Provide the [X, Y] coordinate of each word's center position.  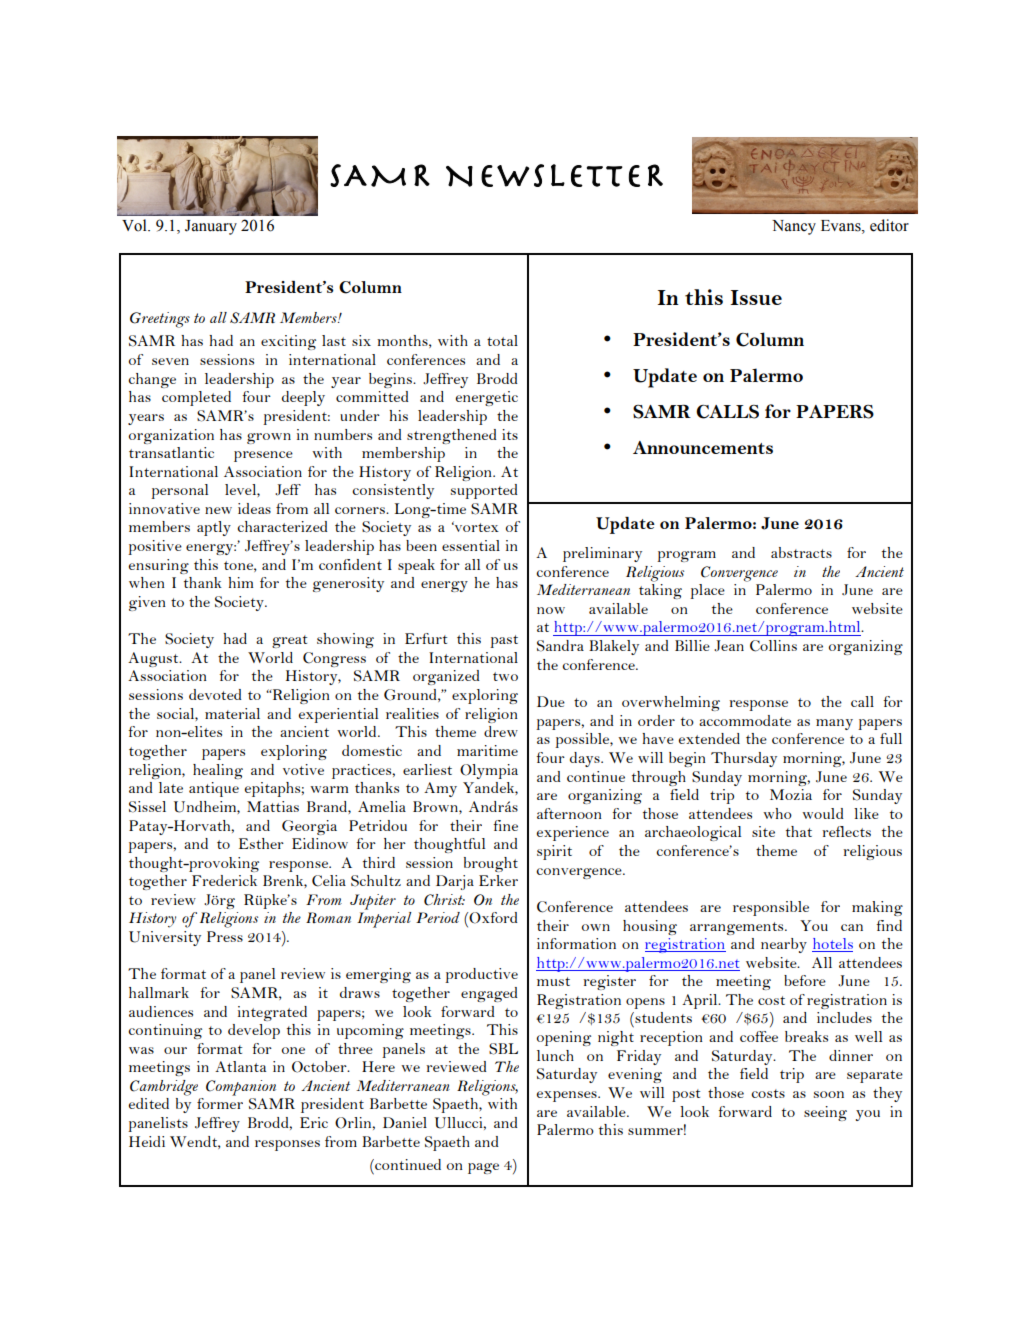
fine [505, 825]
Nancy [794, 227]
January [211, 227]
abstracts [801, 552]
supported [484, 491]
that [799, 831]
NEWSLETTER [554, 175]
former [220, 1103]
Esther [261, 843]
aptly [214, 528]
